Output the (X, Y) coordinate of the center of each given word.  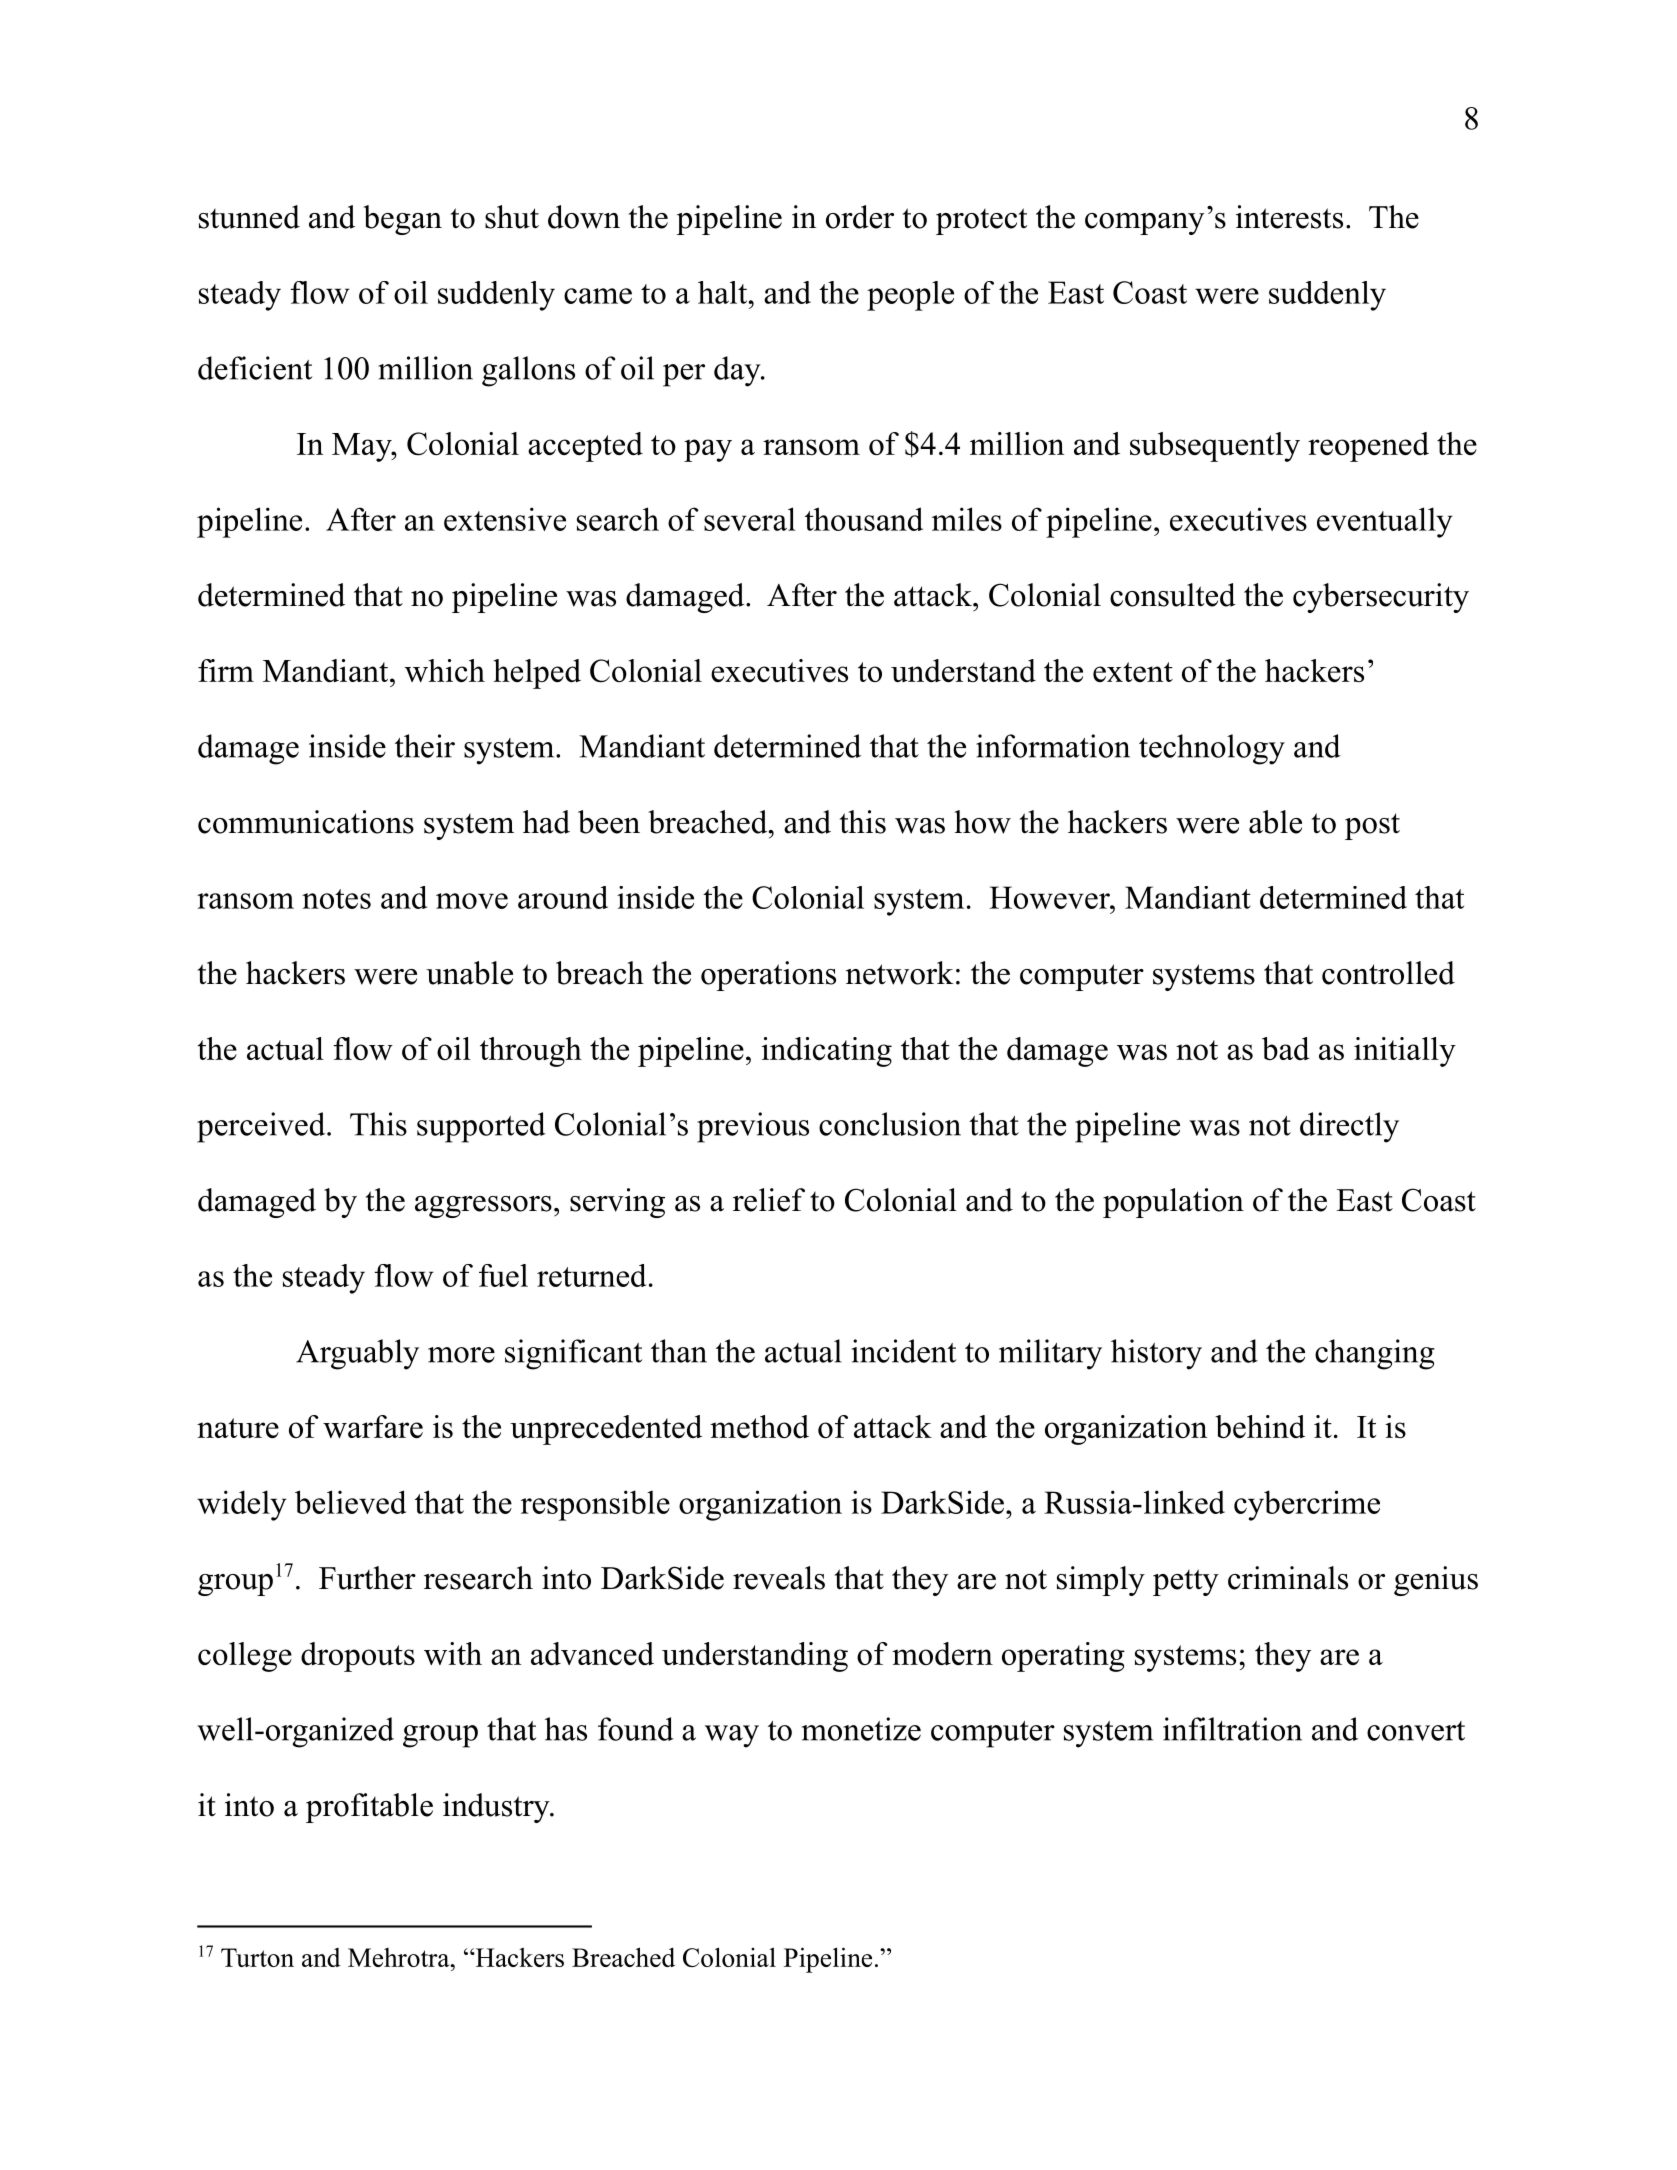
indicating (827, 1052)
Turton (257, 1957)
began (402, 220)
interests (1289, 217)
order (860, 217)
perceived (261, 1127)
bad (1286, 1048)
